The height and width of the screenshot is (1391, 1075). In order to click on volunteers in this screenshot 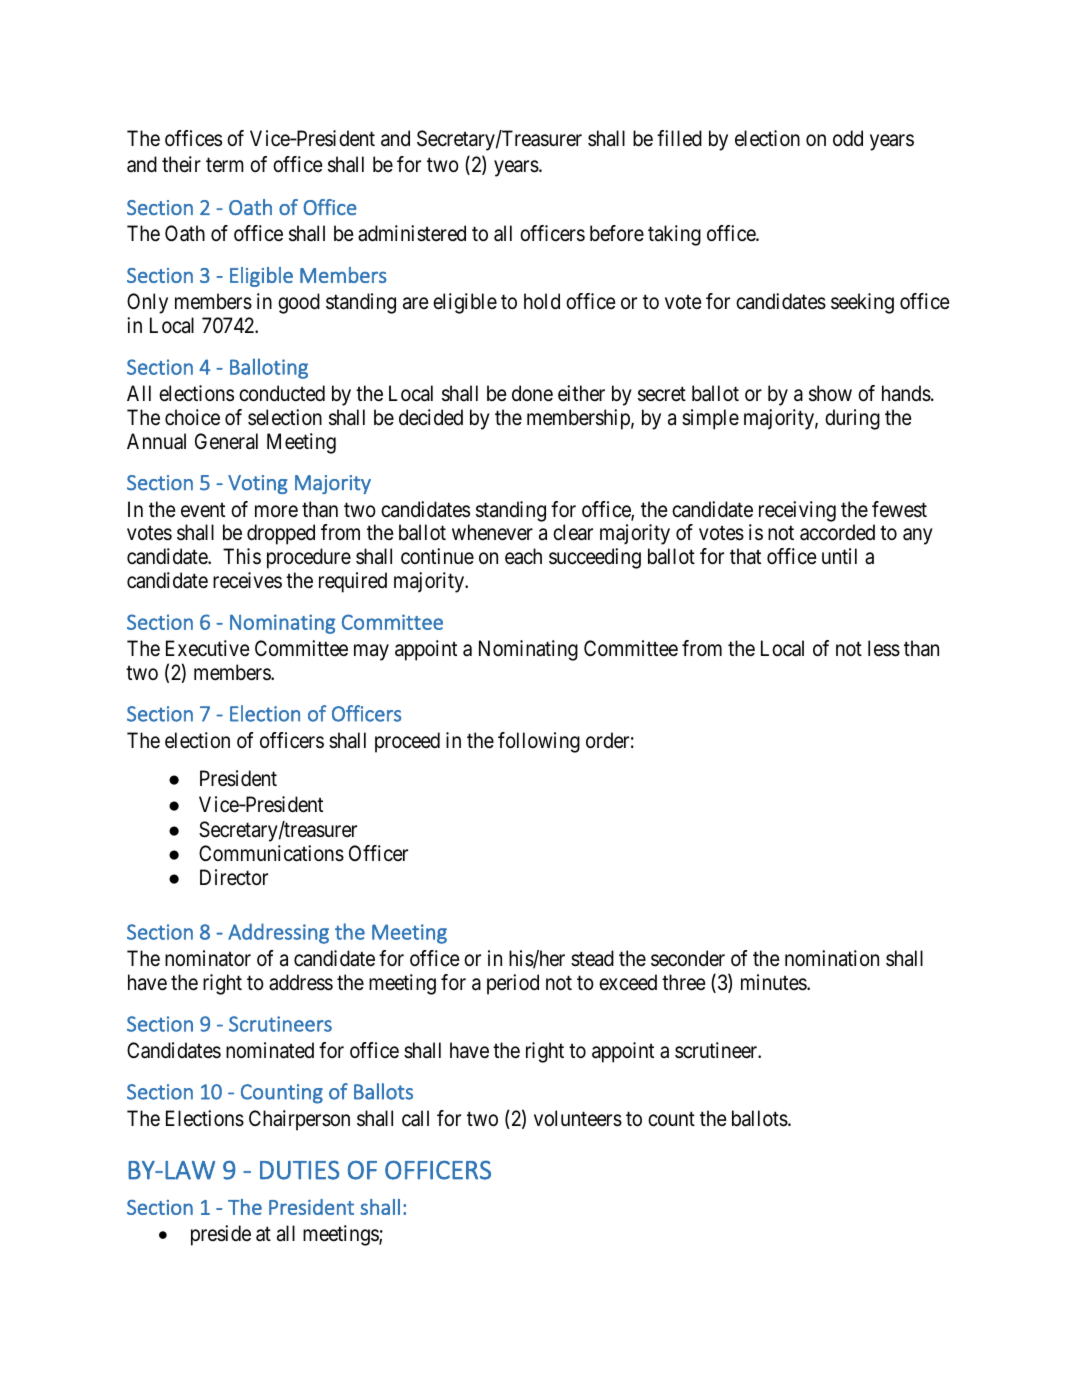, I will do `click(578, 1118)`.
